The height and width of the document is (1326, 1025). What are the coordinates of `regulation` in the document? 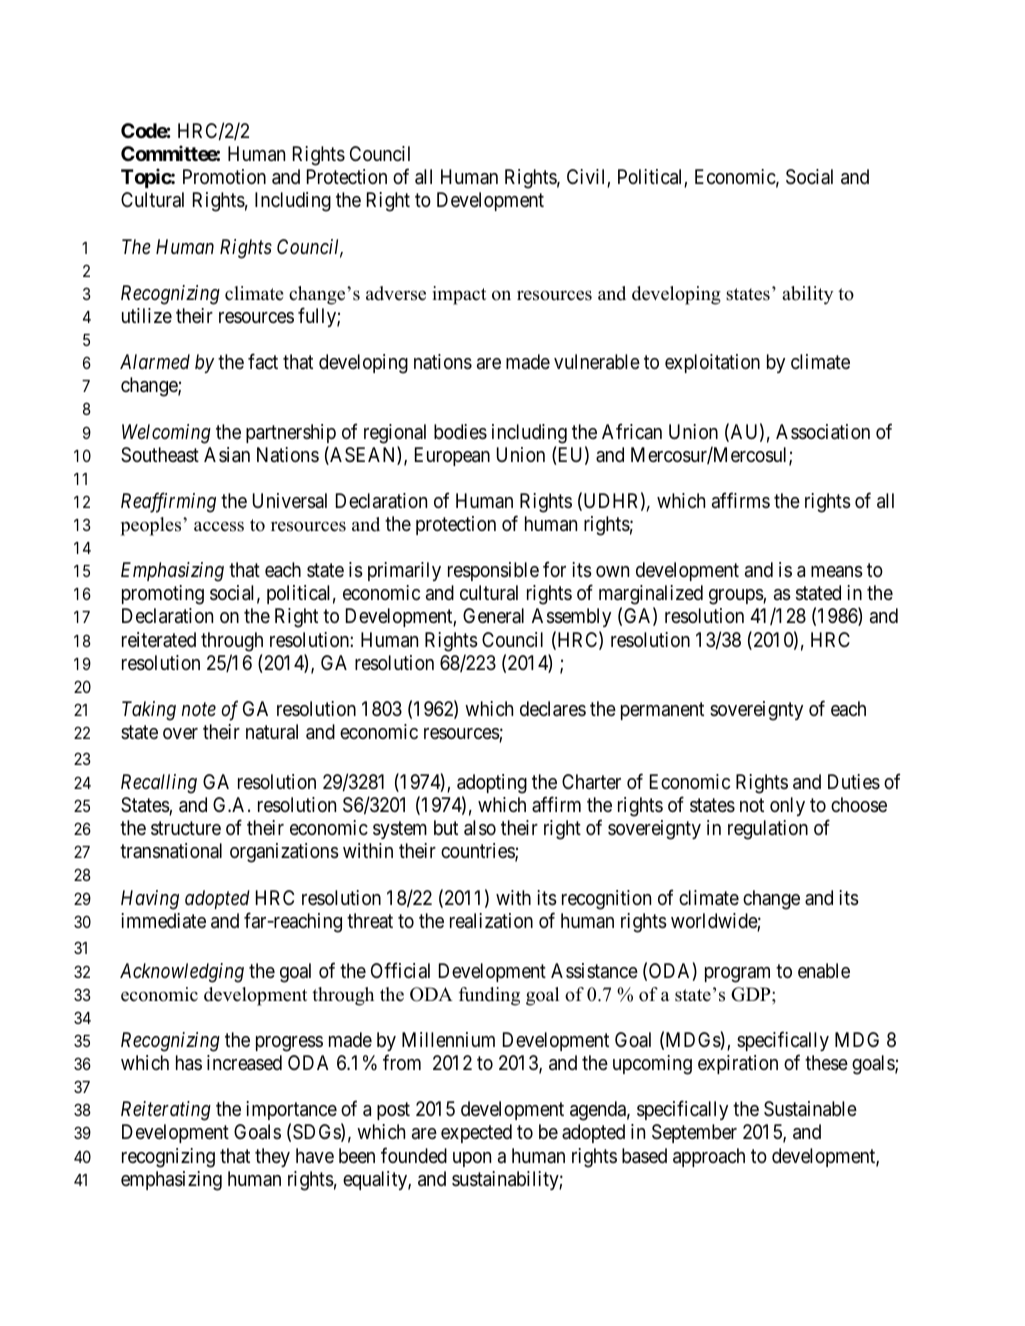 It's located at (768, 830).
